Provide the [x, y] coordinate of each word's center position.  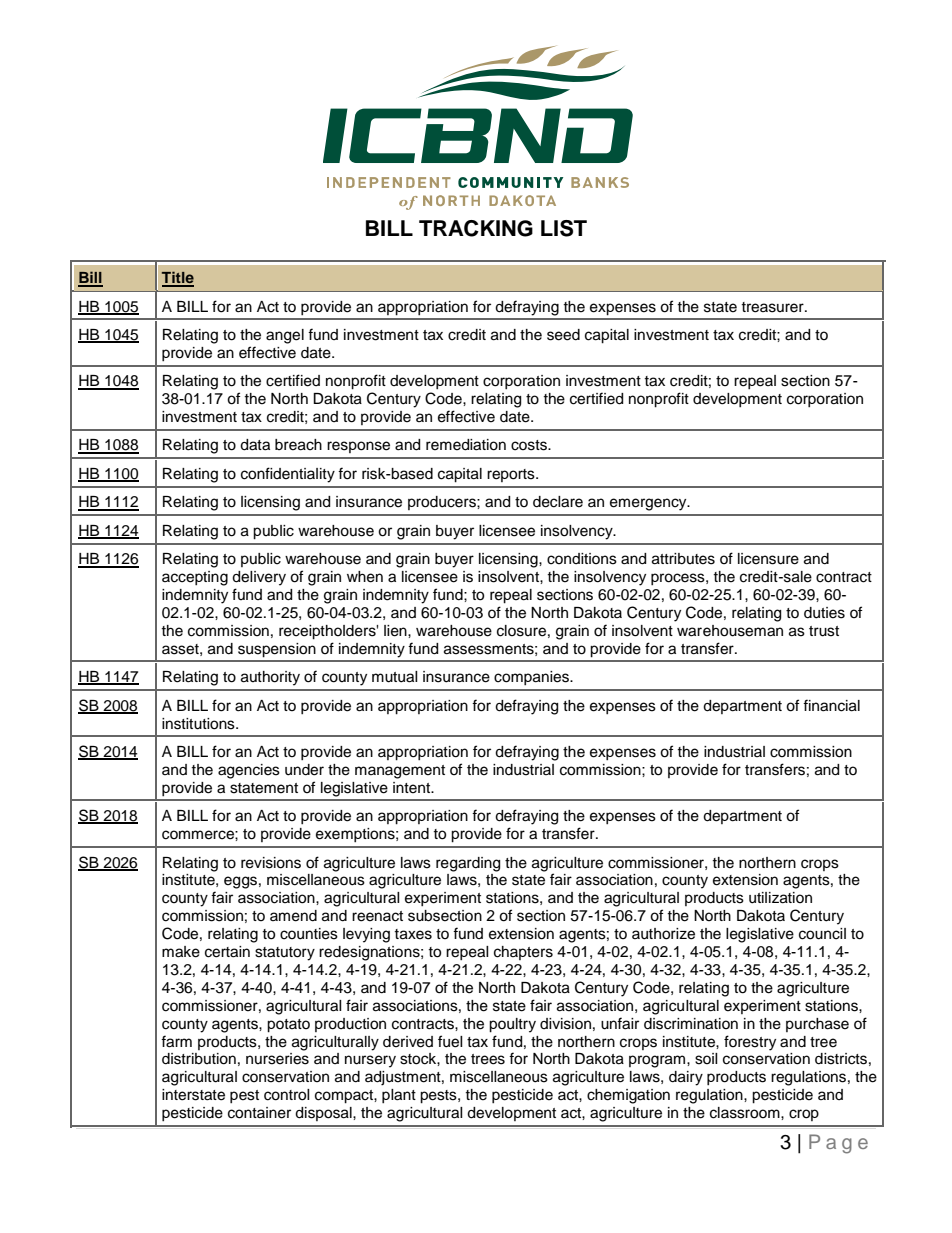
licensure [768, 559]
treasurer [773, 307]
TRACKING [476, 228]
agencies [249, 771]
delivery [259, 578]
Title [178, 278]
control [287, 1095]
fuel [450, 1041]
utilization [780, 898]
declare [558, 502]
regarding [468, 864]
